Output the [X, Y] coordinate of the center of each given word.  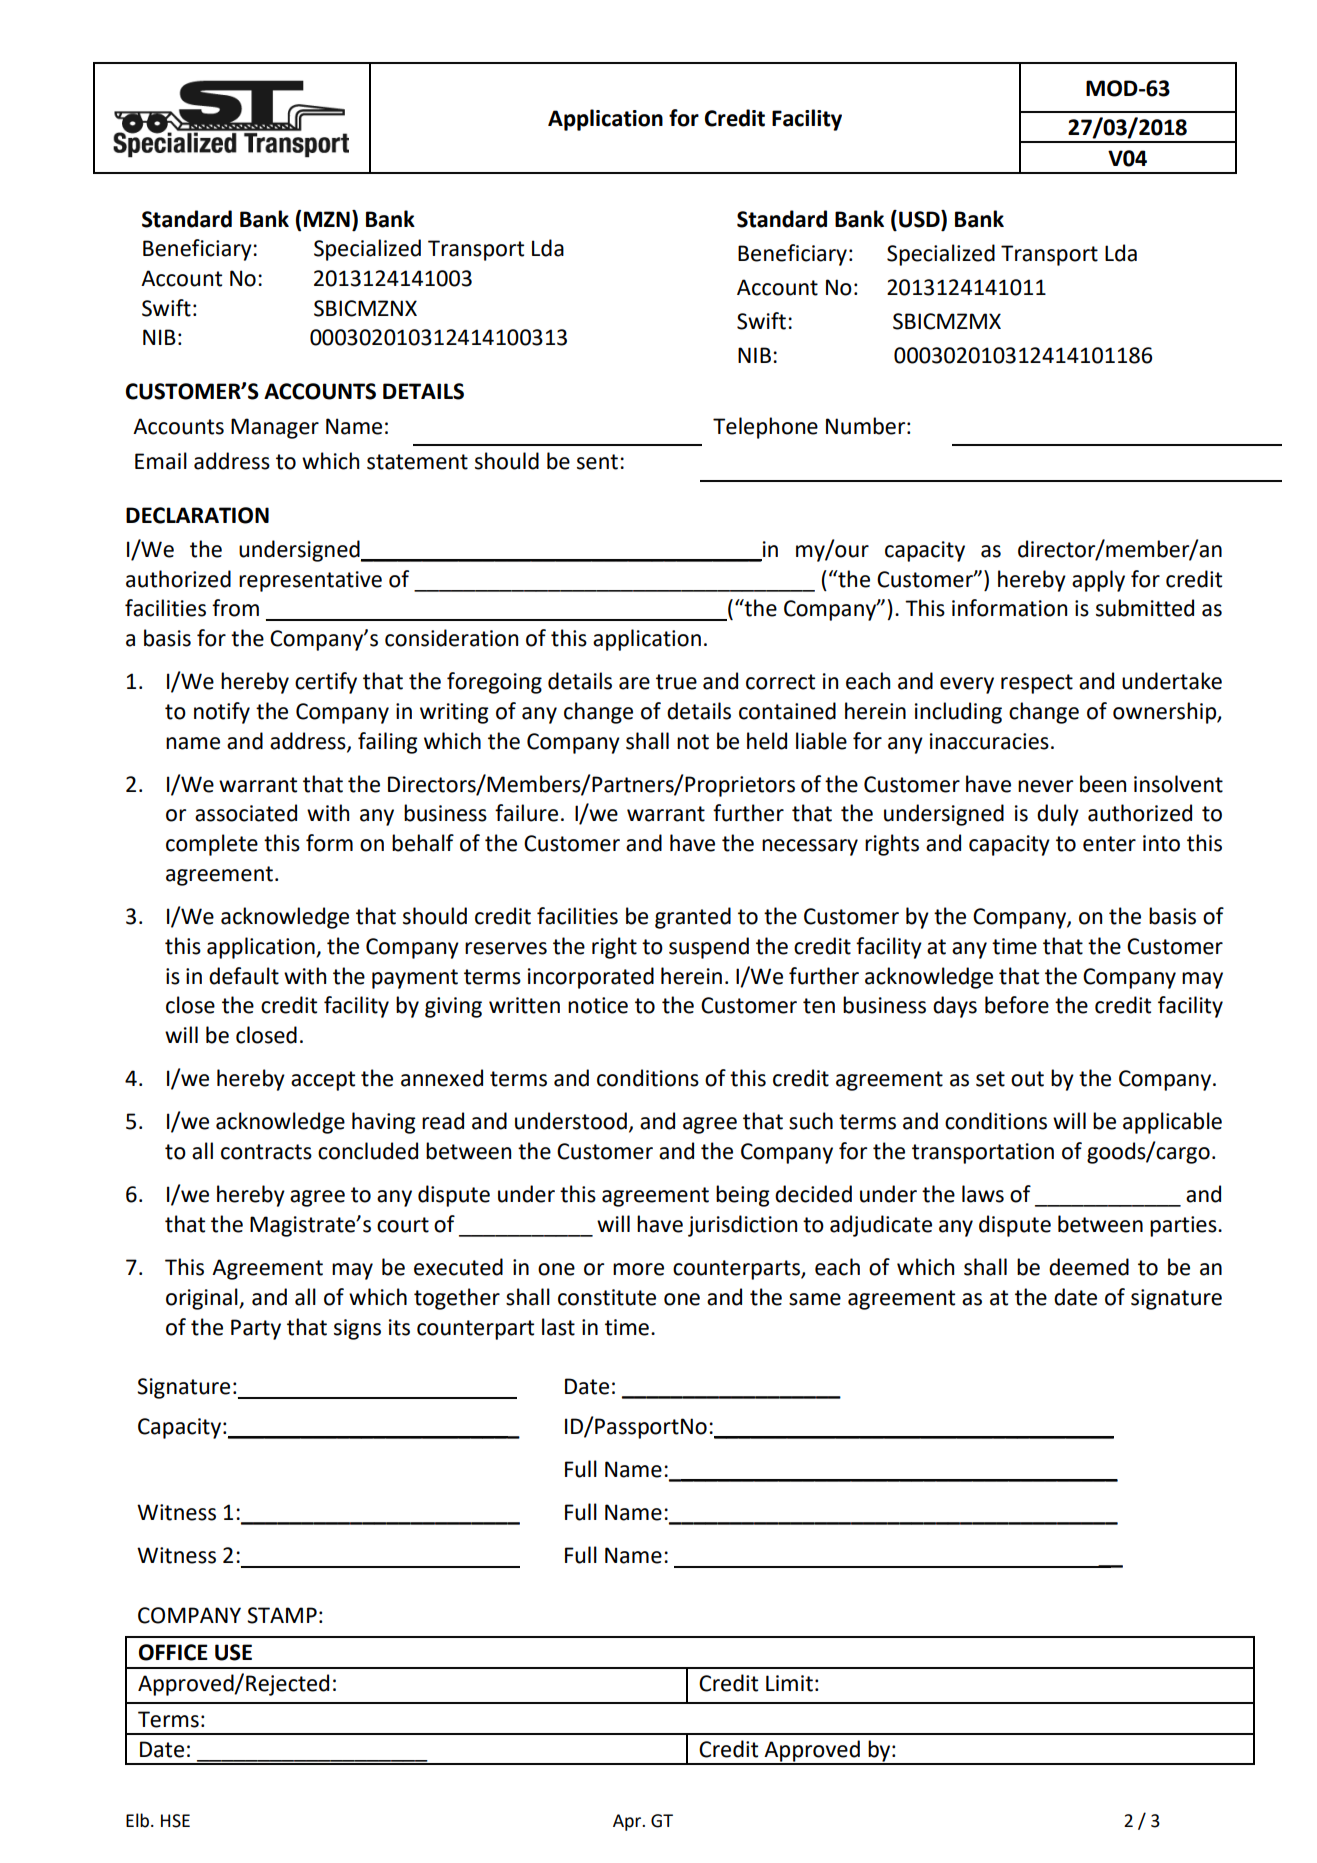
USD [920, 219]
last [558, 1327]
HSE [175, 1821]
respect [1037, 684]
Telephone [765, 428]
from [235, 608]
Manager [275, 428]
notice [598, 1005]
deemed [1089, 1267]
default [244, 976]
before [1017, 1005]
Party [256, 1329]
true [676, 682]
